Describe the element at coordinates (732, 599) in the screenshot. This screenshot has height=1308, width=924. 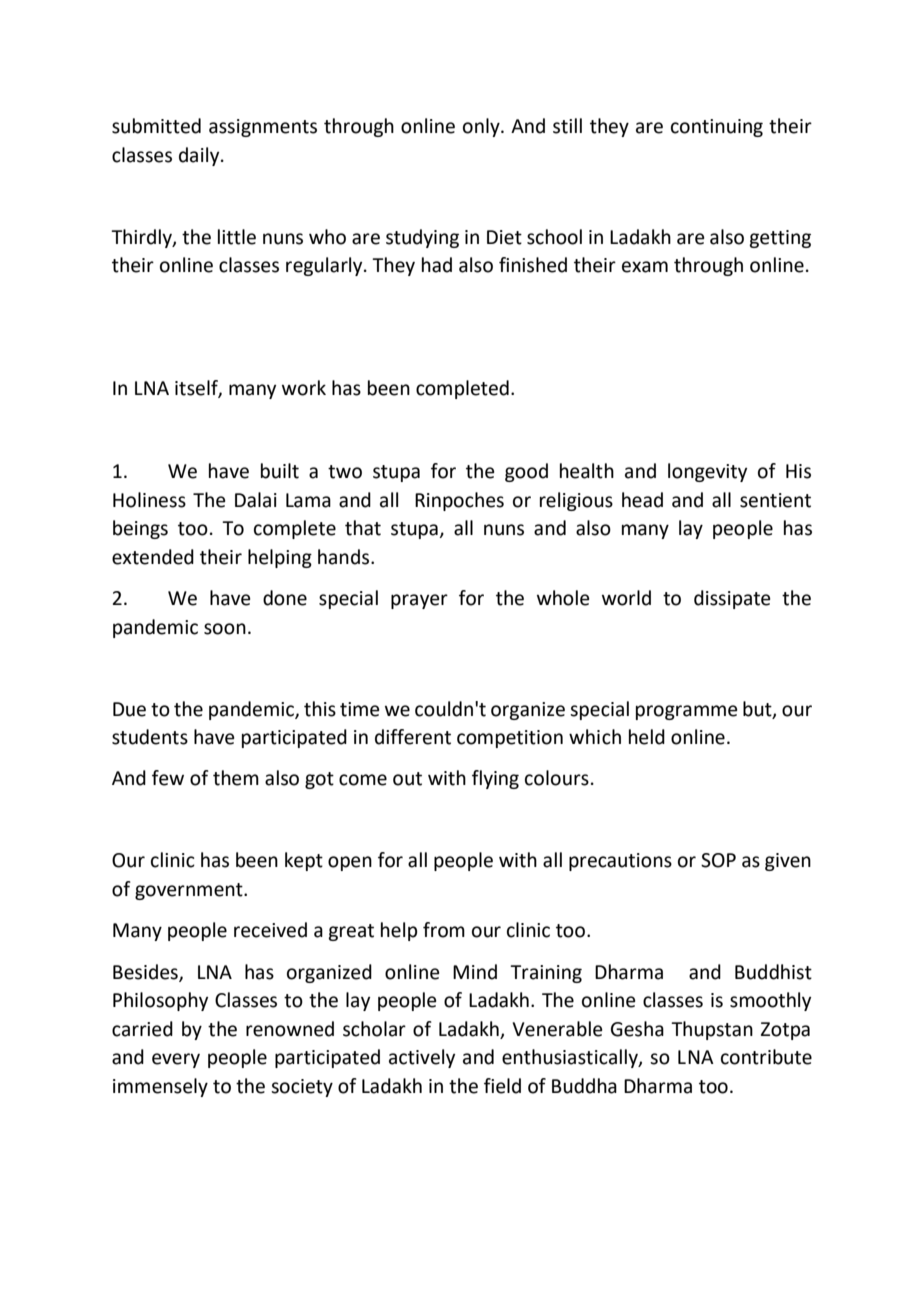
I see `dissipate` at that location.
